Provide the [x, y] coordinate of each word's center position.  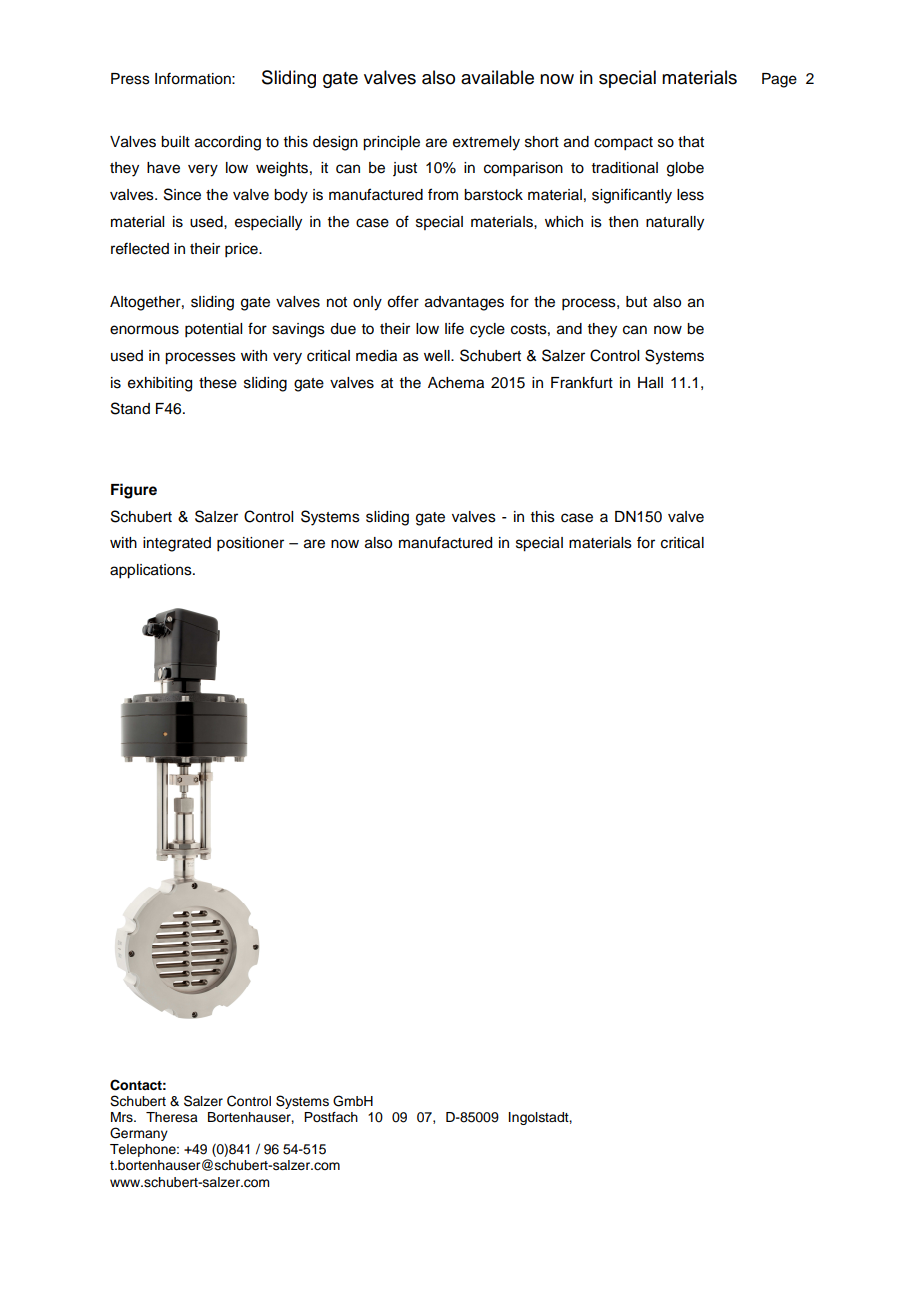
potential [213, 330]
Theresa [172, 1117]
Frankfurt [582, 382]
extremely [486, 143]
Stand [130, 408]
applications [152, 571]
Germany [139, 1134]
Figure [134, 491]
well [438, 356]
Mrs [123, 1117]
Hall [650, 383]
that [691, 142]
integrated [177, 544]
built [175, 142]
